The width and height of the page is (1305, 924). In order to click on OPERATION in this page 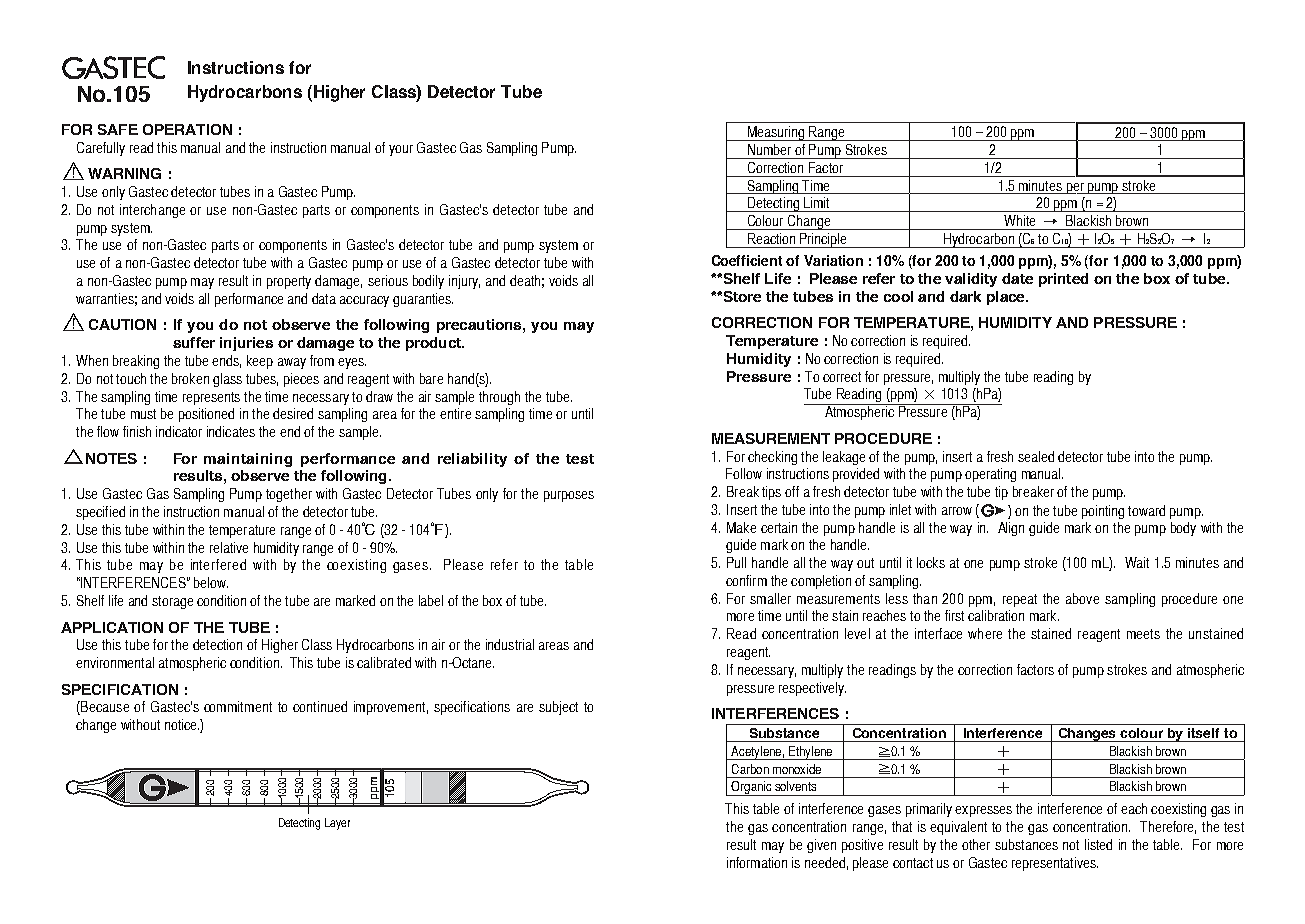, I will do `click(187, 129)`.
